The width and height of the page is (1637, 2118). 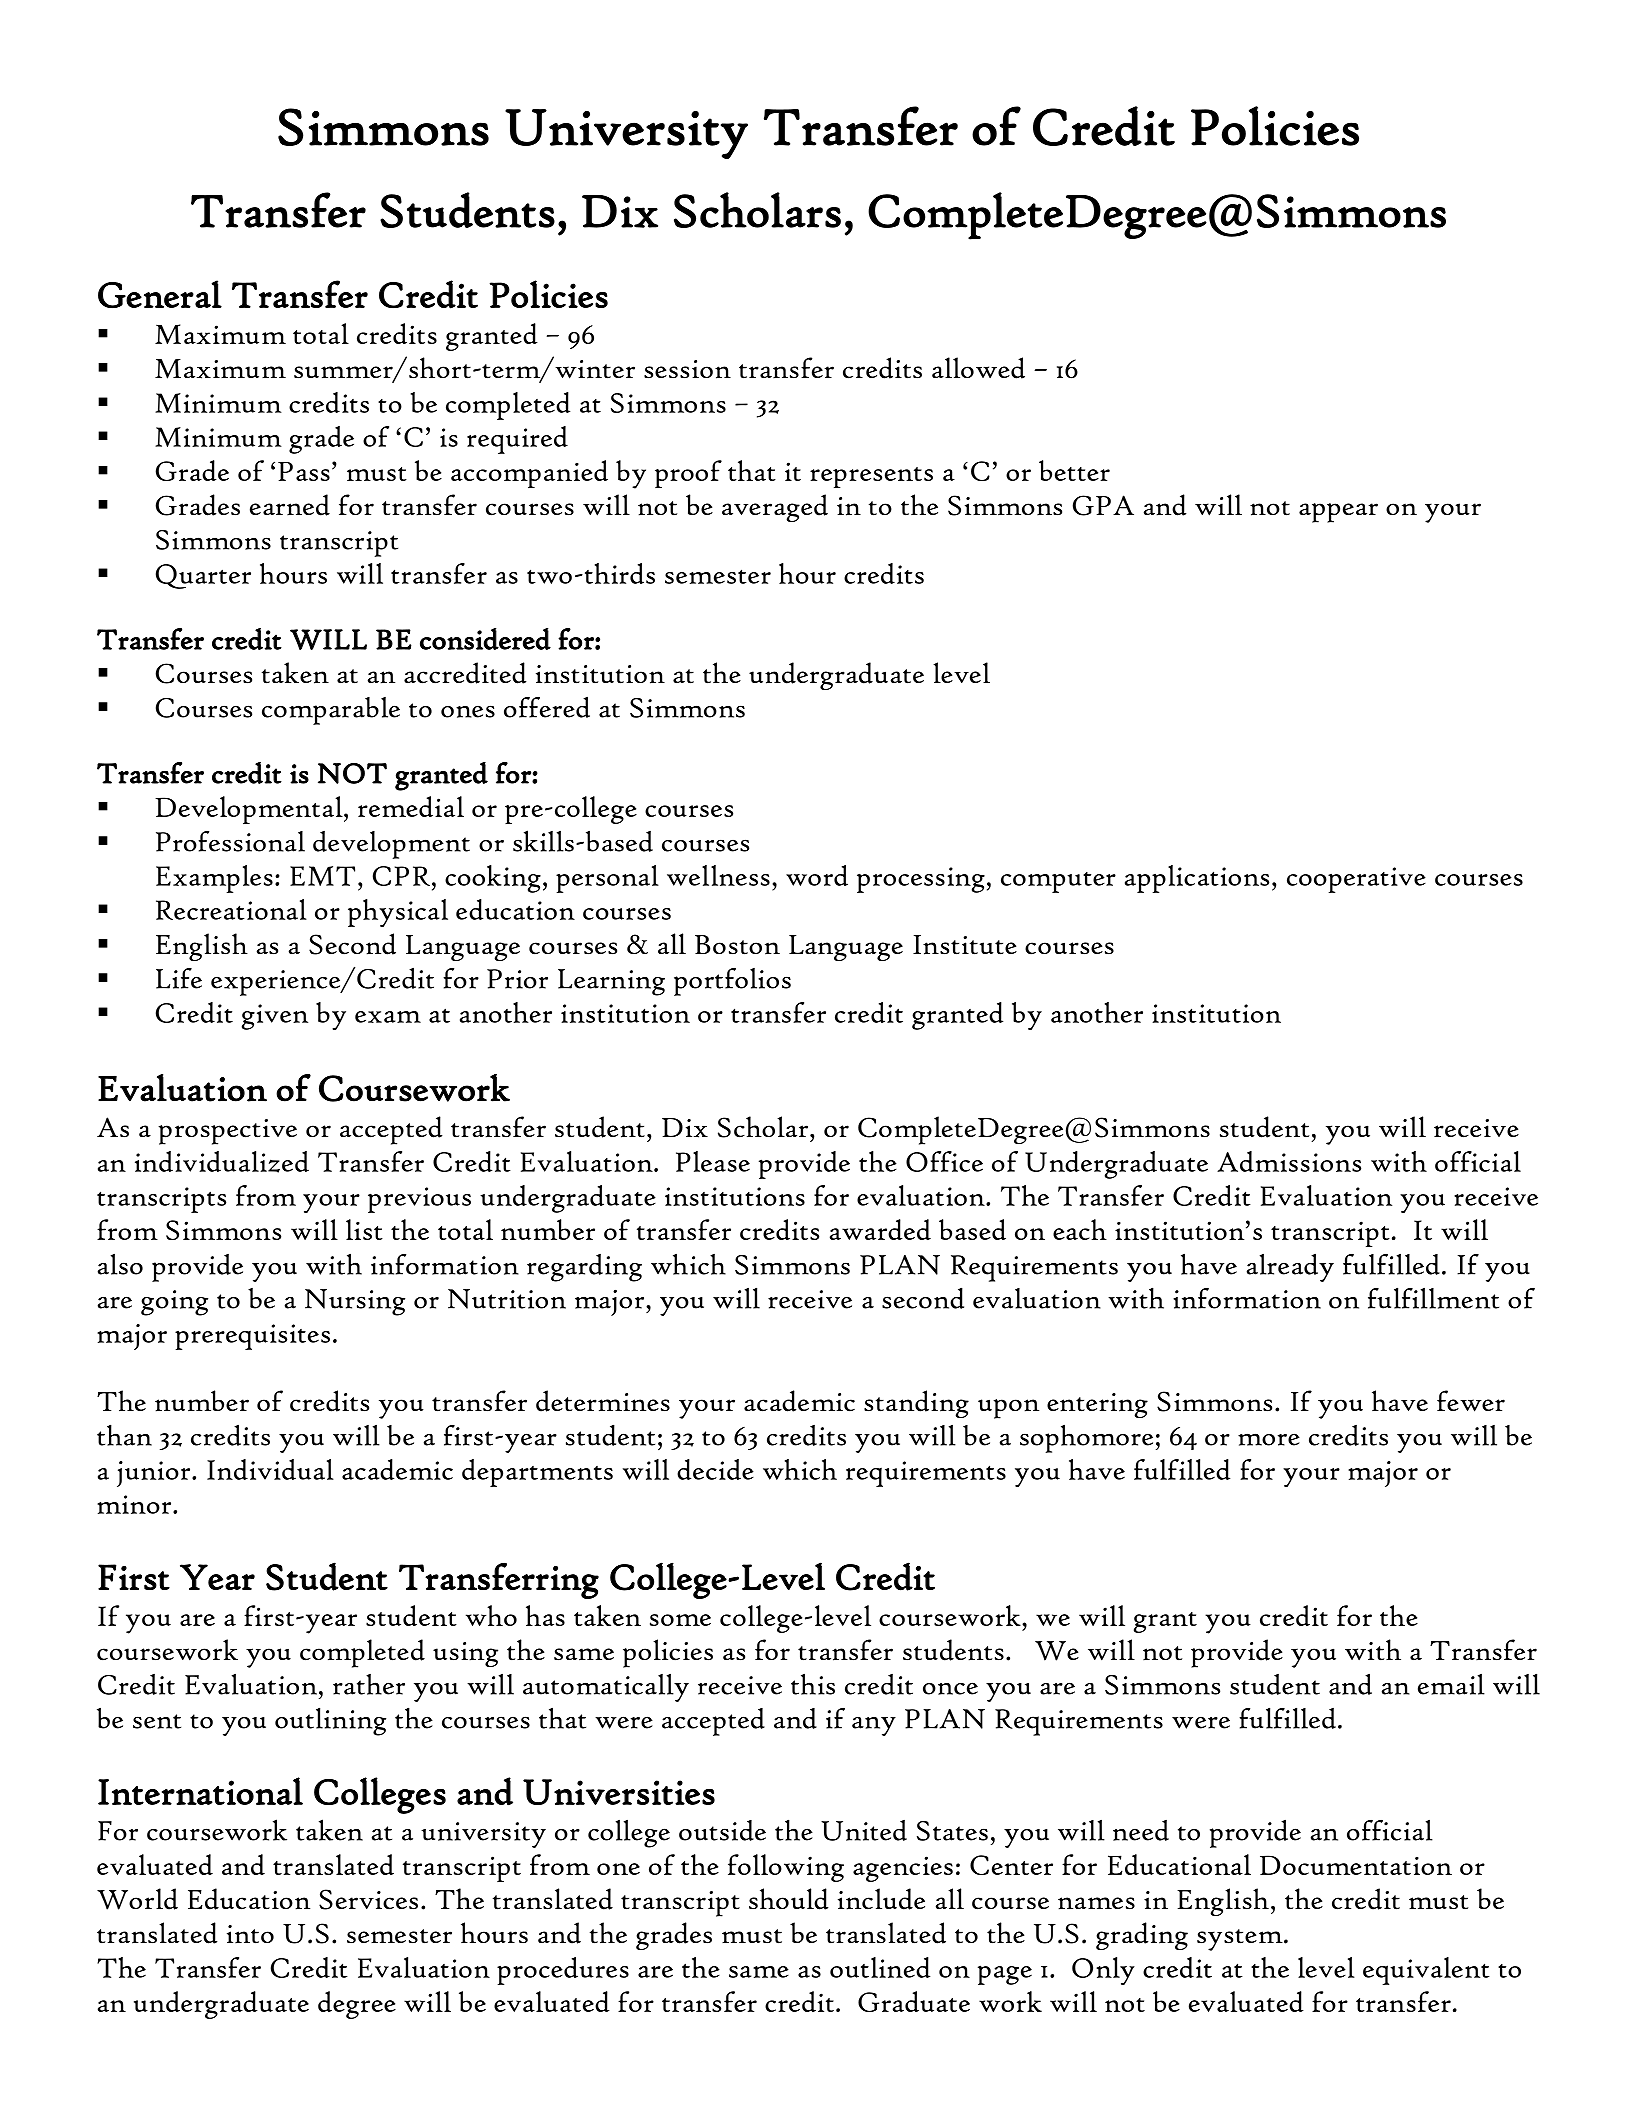 What do you see at coordinates (160, 294) in the page?
I see `General` at bounding box center [160, 294].
